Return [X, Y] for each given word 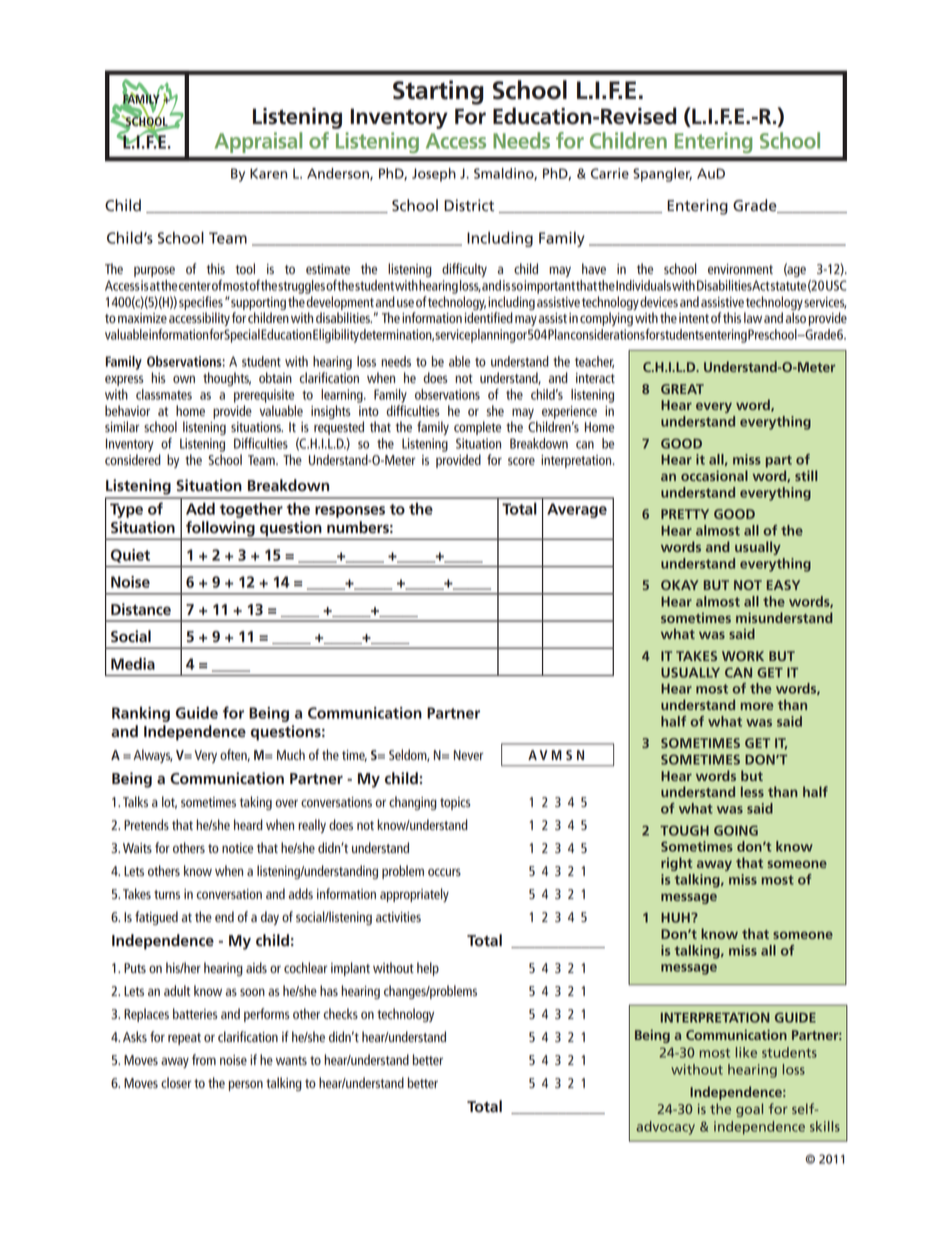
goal [749, 1110]
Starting [438, 92]
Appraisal [258, 142]
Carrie [610, 173]
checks [340, 1013]
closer [176, 1082]
